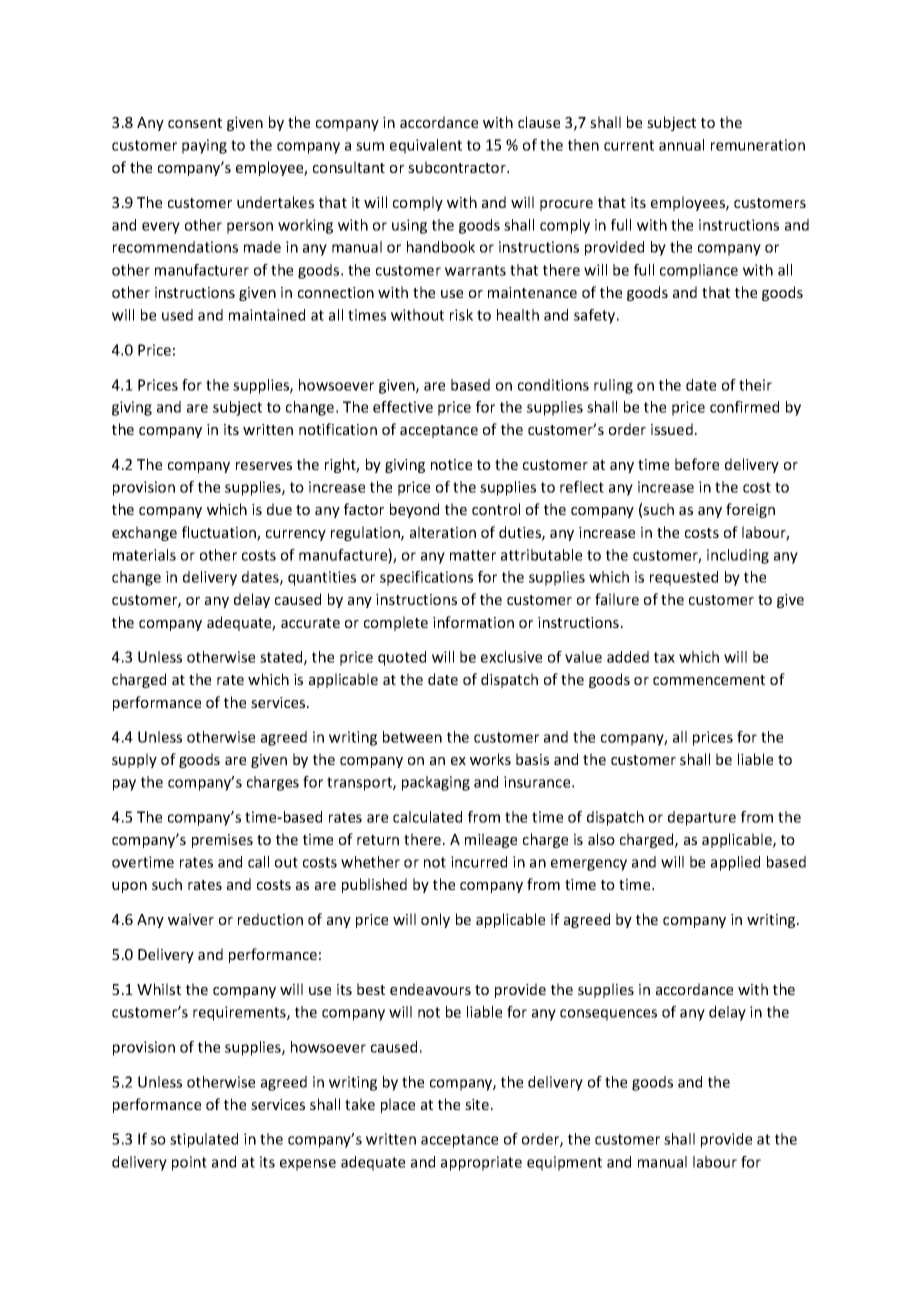 The width and height of the image is (924, 1308). I want to click on equivalent, so click(426, 146).
